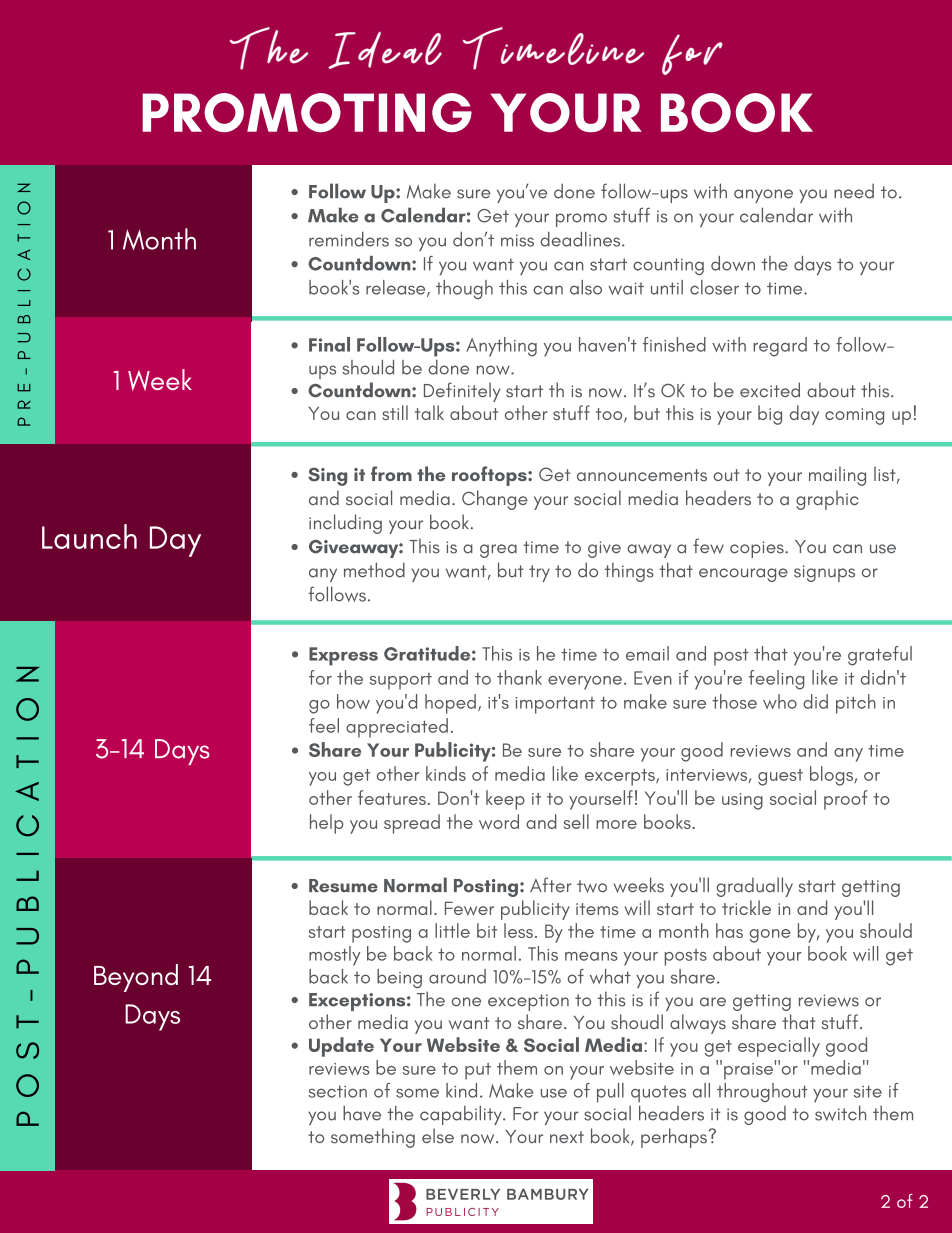 The height and width of the screenshot is (1233, 952). I want to click on capability, so click(462, 1115).
